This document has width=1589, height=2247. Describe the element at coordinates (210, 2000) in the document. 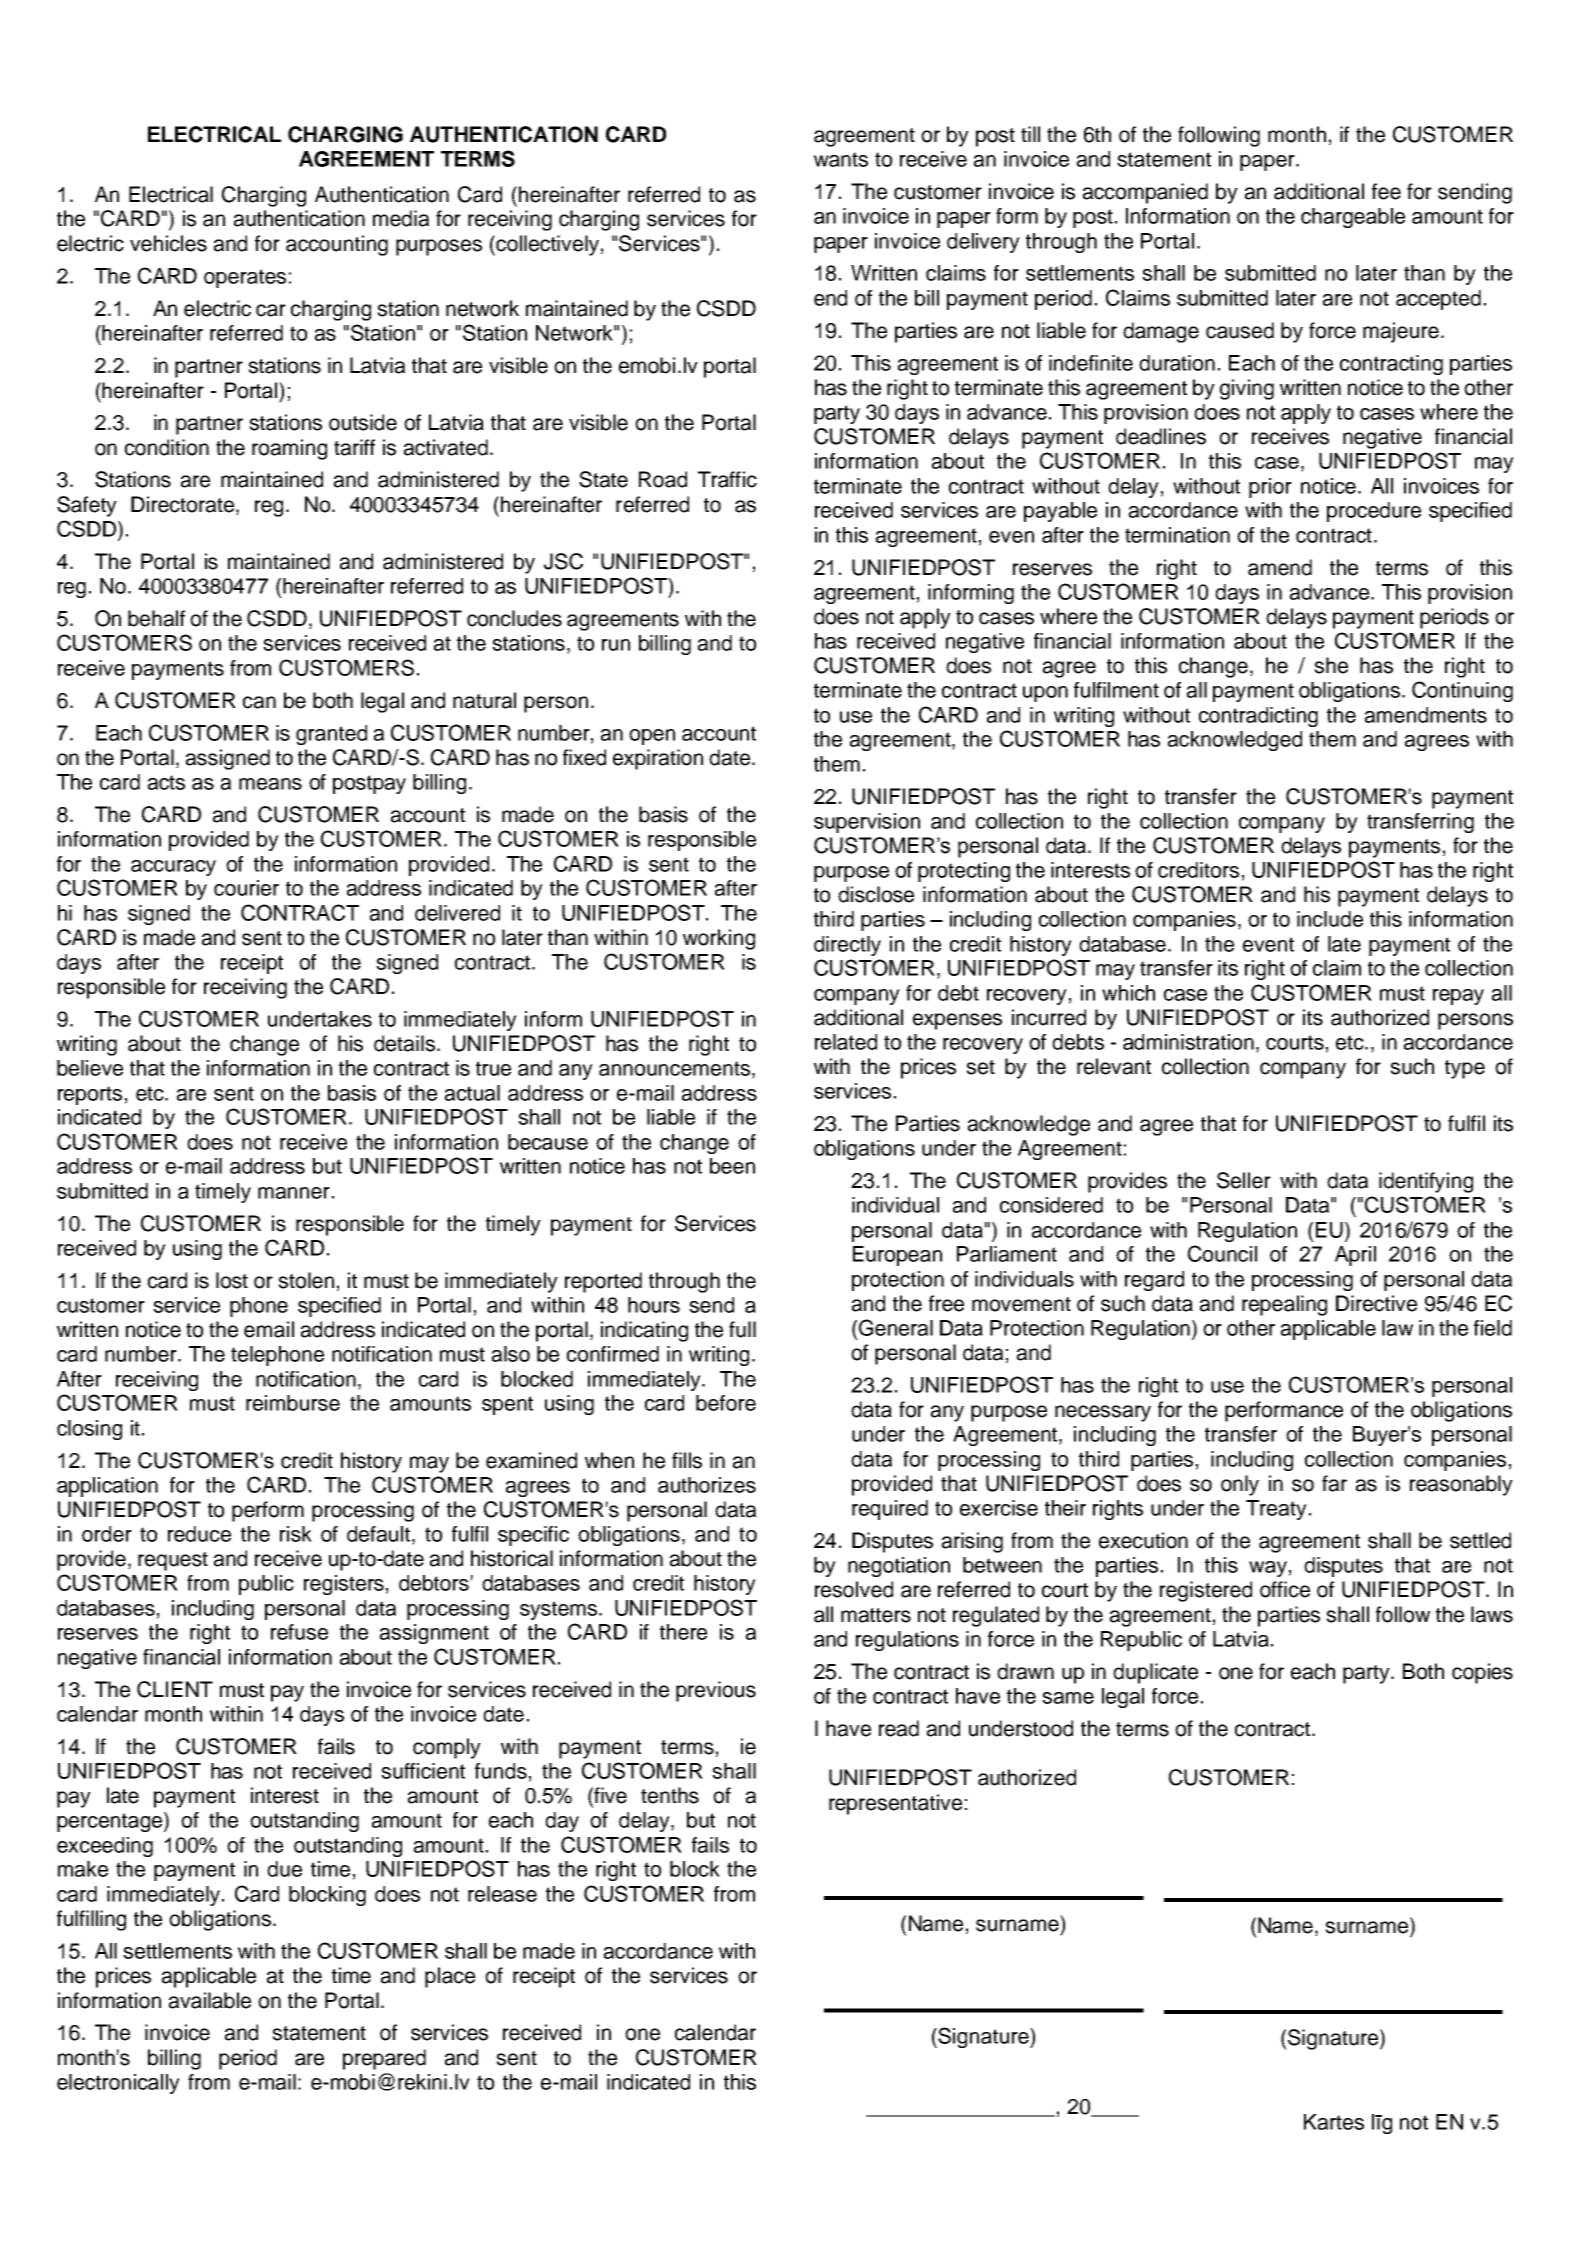

I see `available` at that location.
